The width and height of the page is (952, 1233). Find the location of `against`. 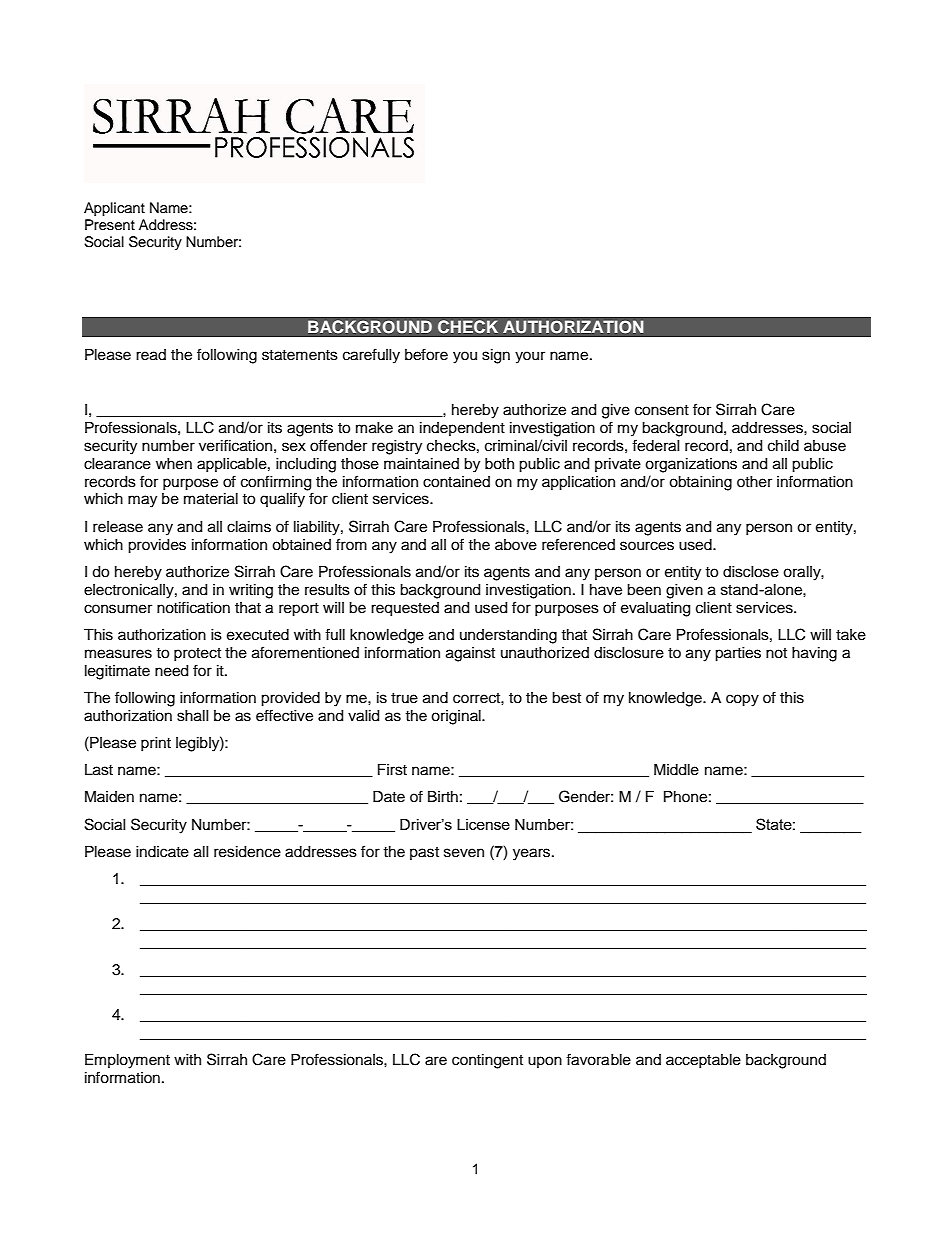

against is located at coordinates (470, 654).
